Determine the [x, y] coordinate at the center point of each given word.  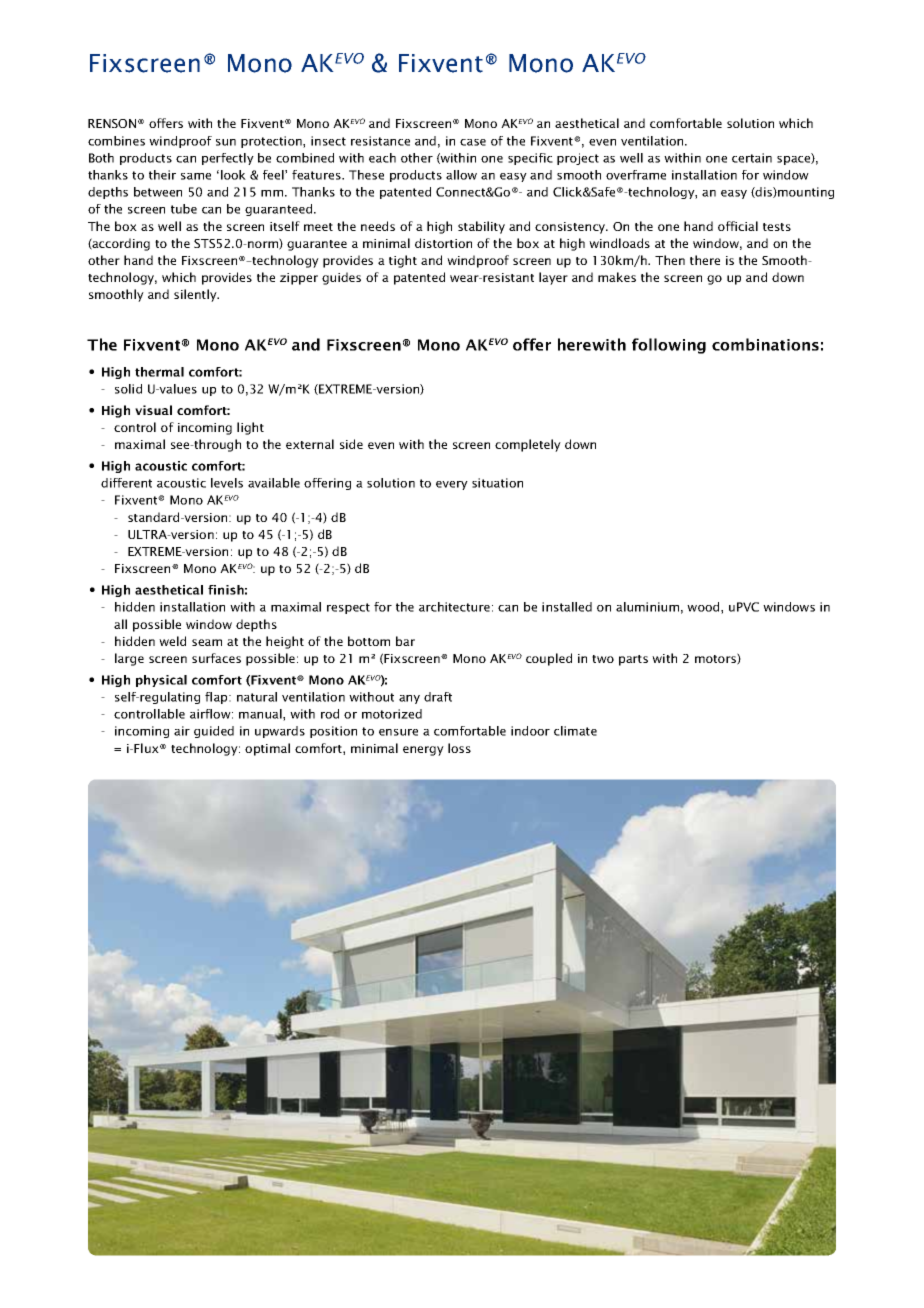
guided [214, 732]
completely [528, 445]
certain [752, 158]
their [162, 175]
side [351, 444]
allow [461, 175]
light [250, 428]
